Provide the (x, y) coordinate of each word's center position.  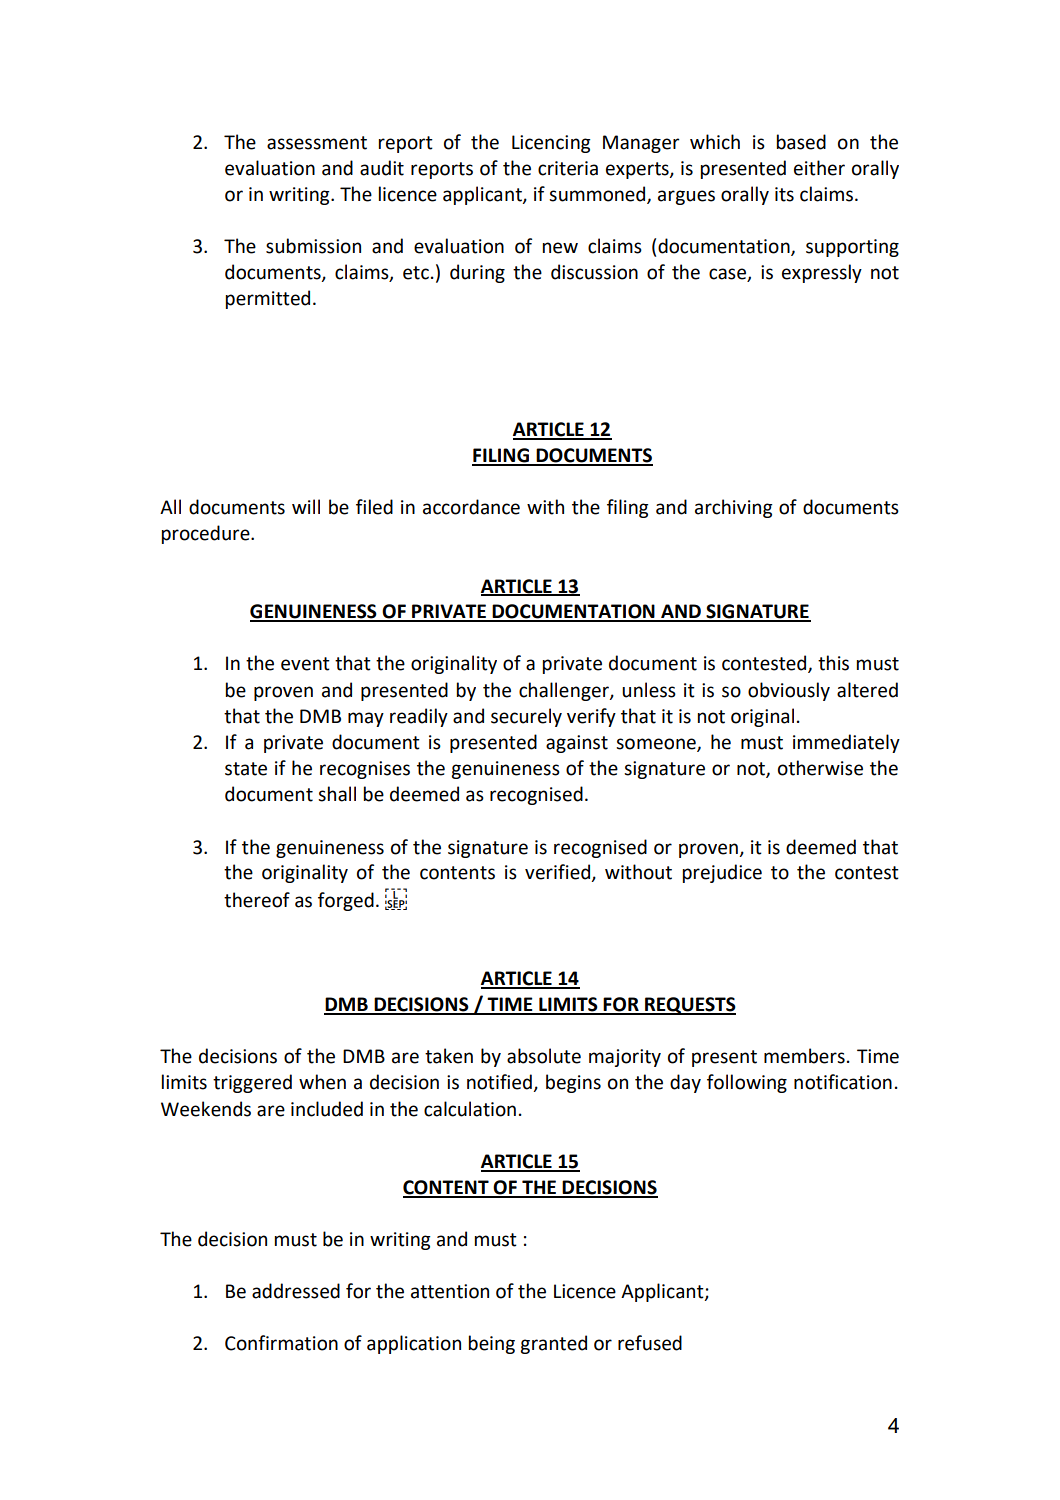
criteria (568, 168)
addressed (296, 1291)
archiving (734, 508)
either (819, 168)
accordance (471, 507)
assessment (317, 143)
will (306, 506)
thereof (257, 900)
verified (558, 873)
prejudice (722, 873)
